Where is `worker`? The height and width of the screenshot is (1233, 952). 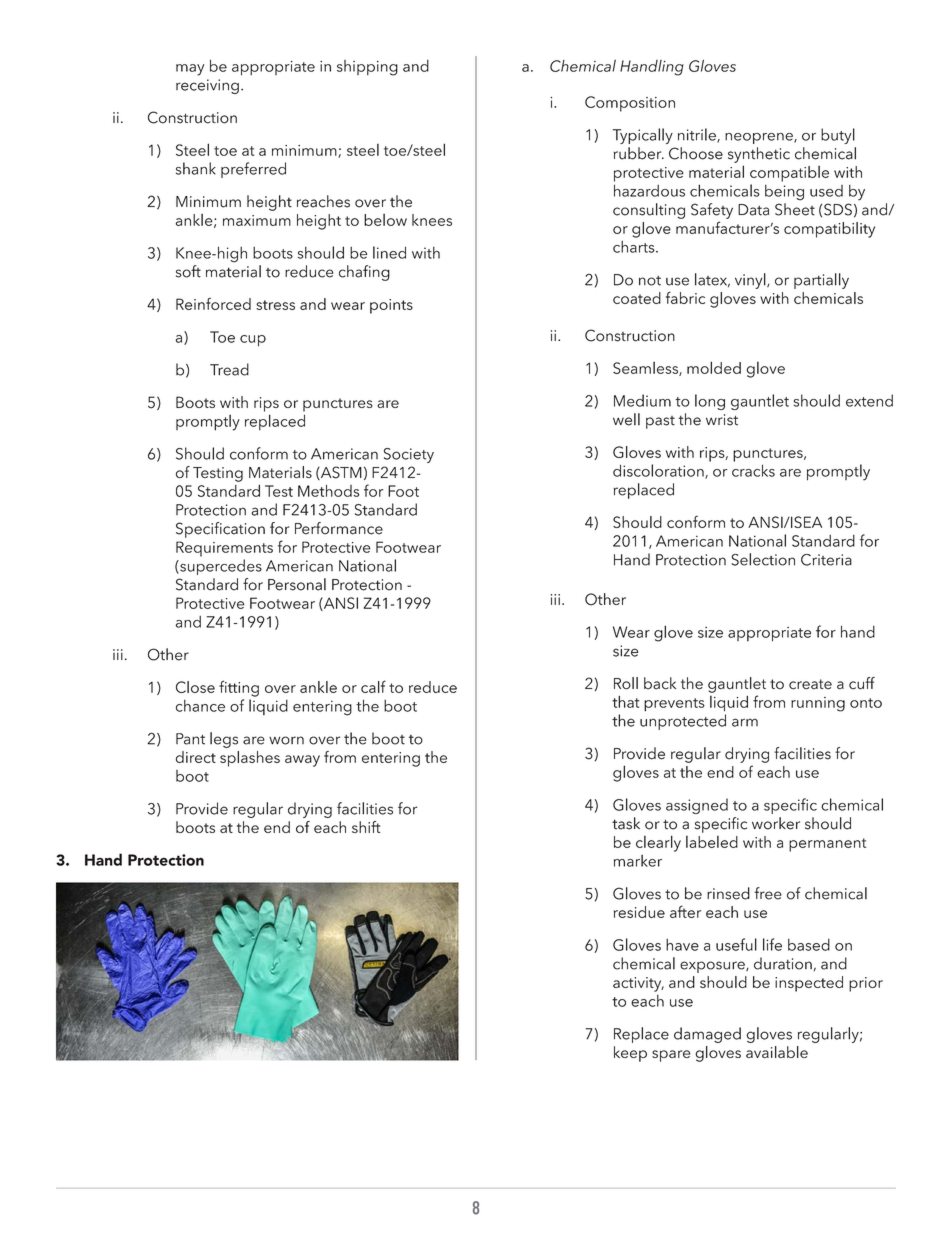
worker is located at coordinates (776, 823).
